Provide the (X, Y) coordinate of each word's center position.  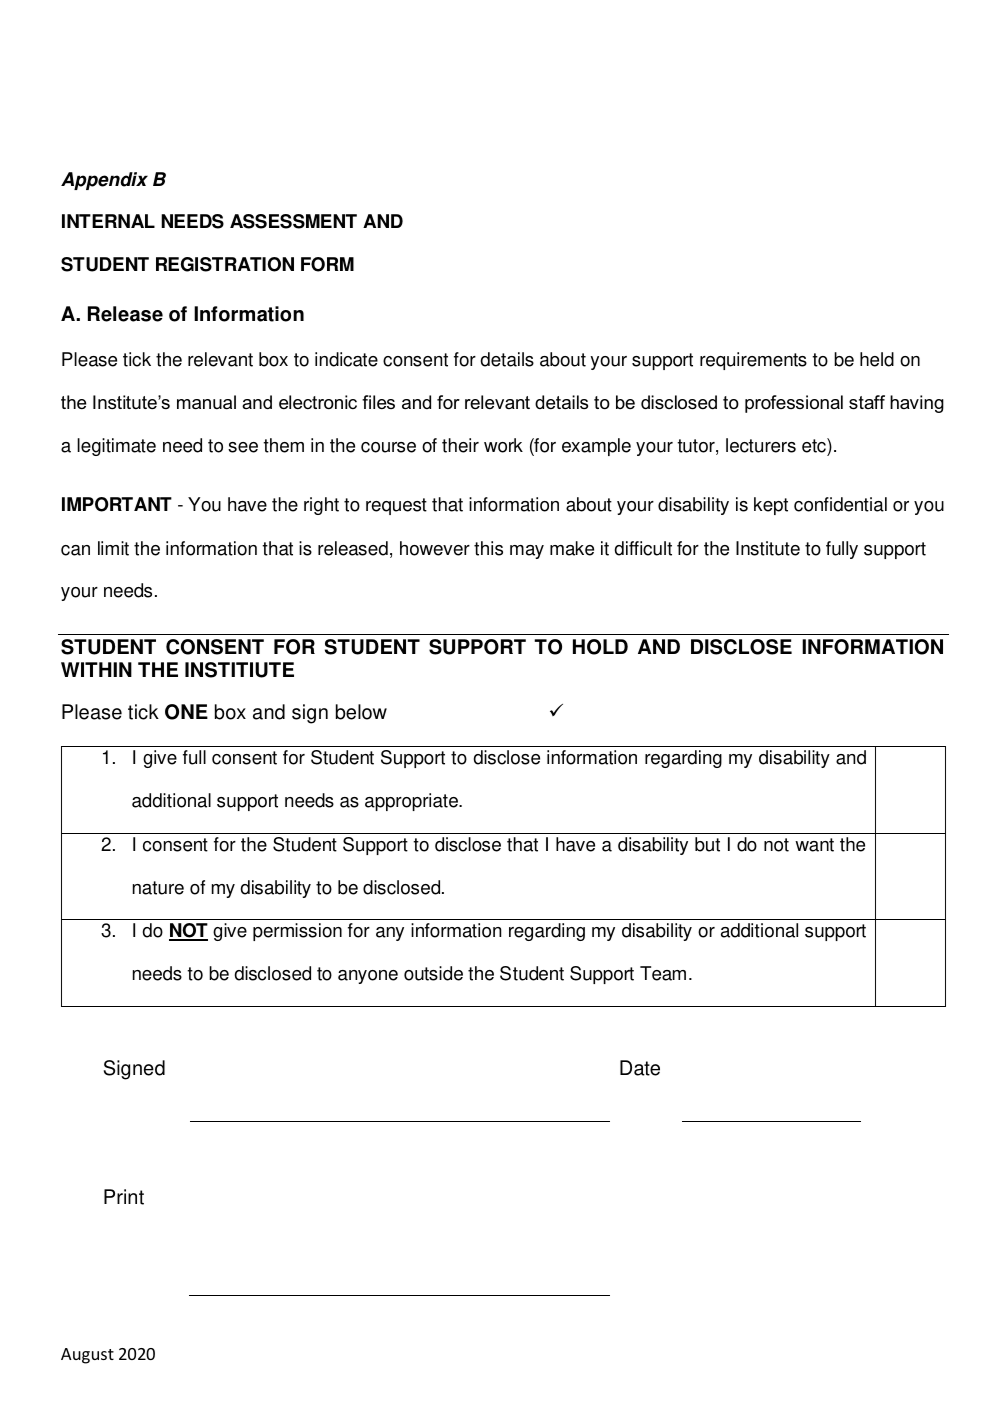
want (814, 845)
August (87, 1356)
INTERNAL (108, 221)
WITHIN (96, 669)
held (877, 359)
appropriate (413, 802)
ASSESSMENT (293, 221)
